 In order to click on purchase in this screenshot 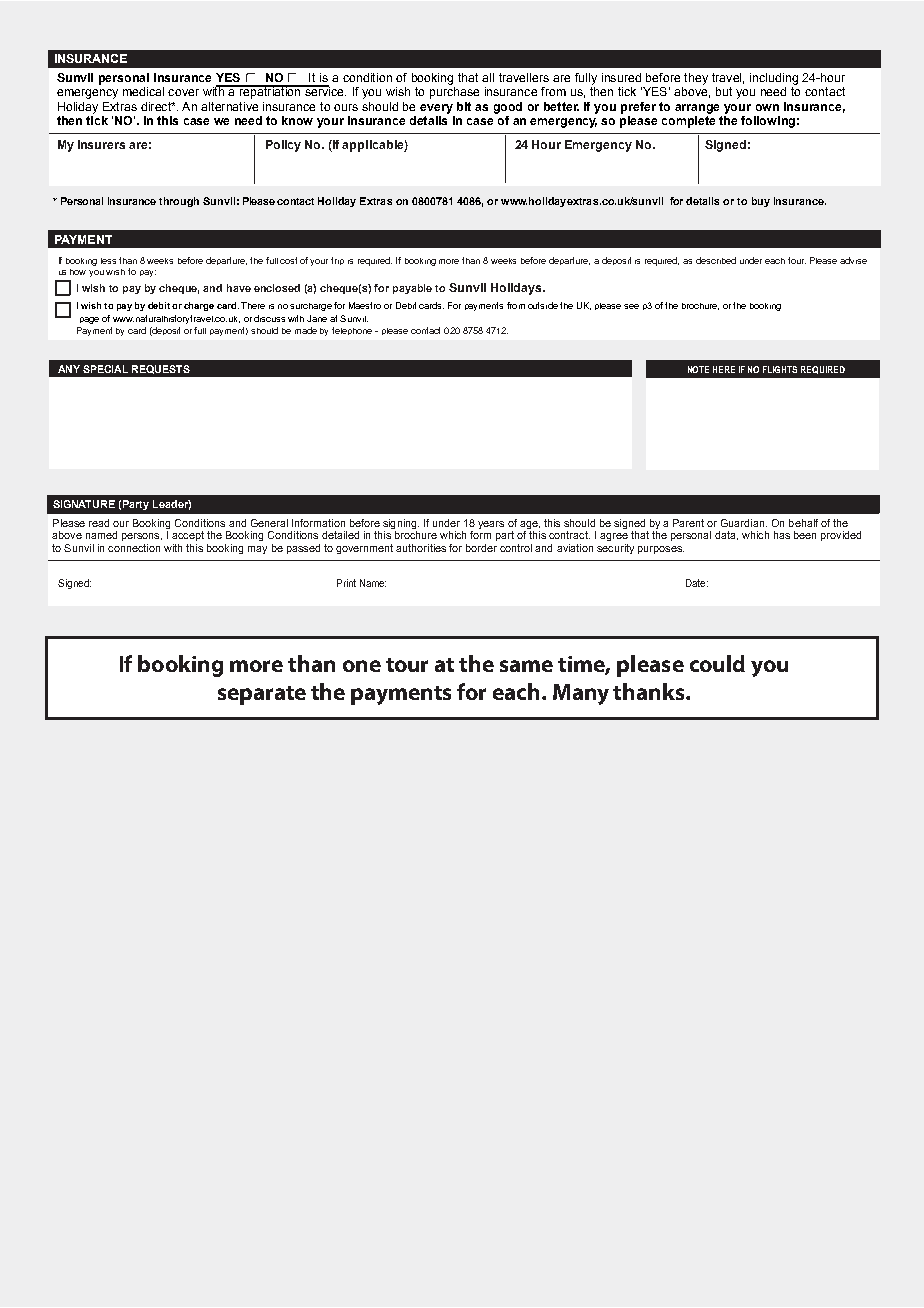, I will do `click(454, 93)`.
